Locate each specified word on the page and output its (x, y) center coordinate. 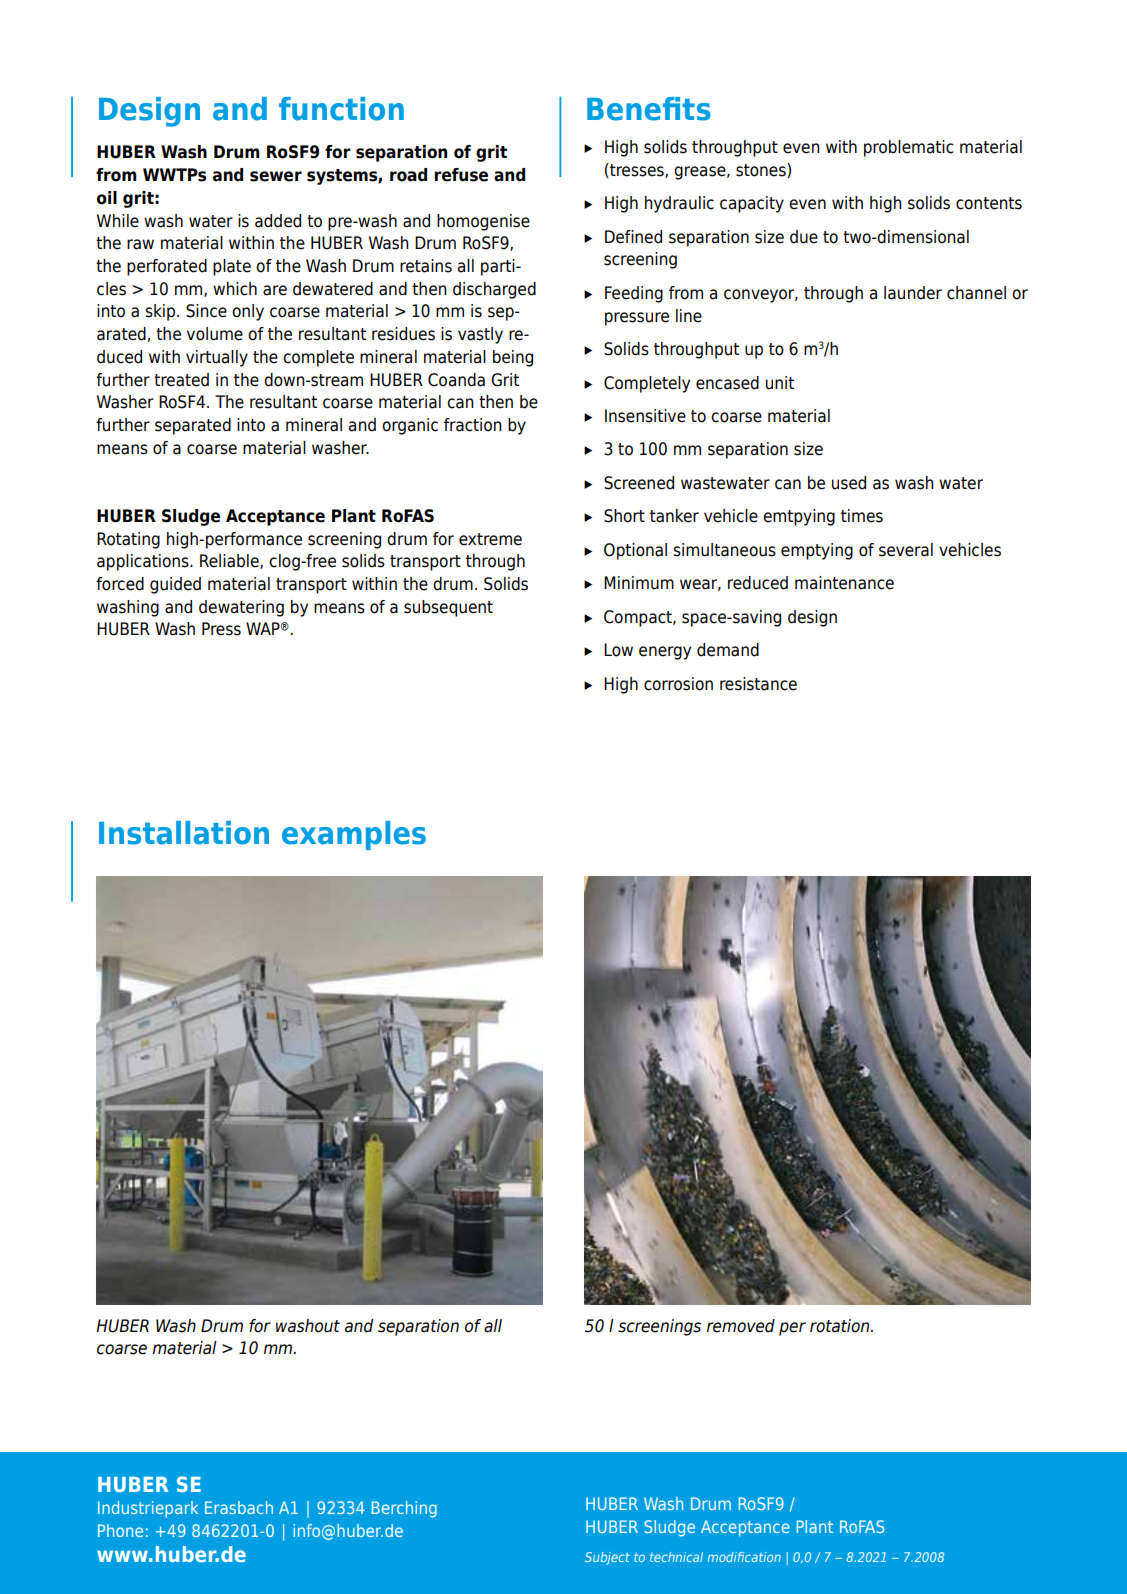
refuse (461, 175)
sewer (276, 176)
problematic (909, 148)
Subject (607, 1558)
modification (744, 1557)
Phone (120, 1530)
